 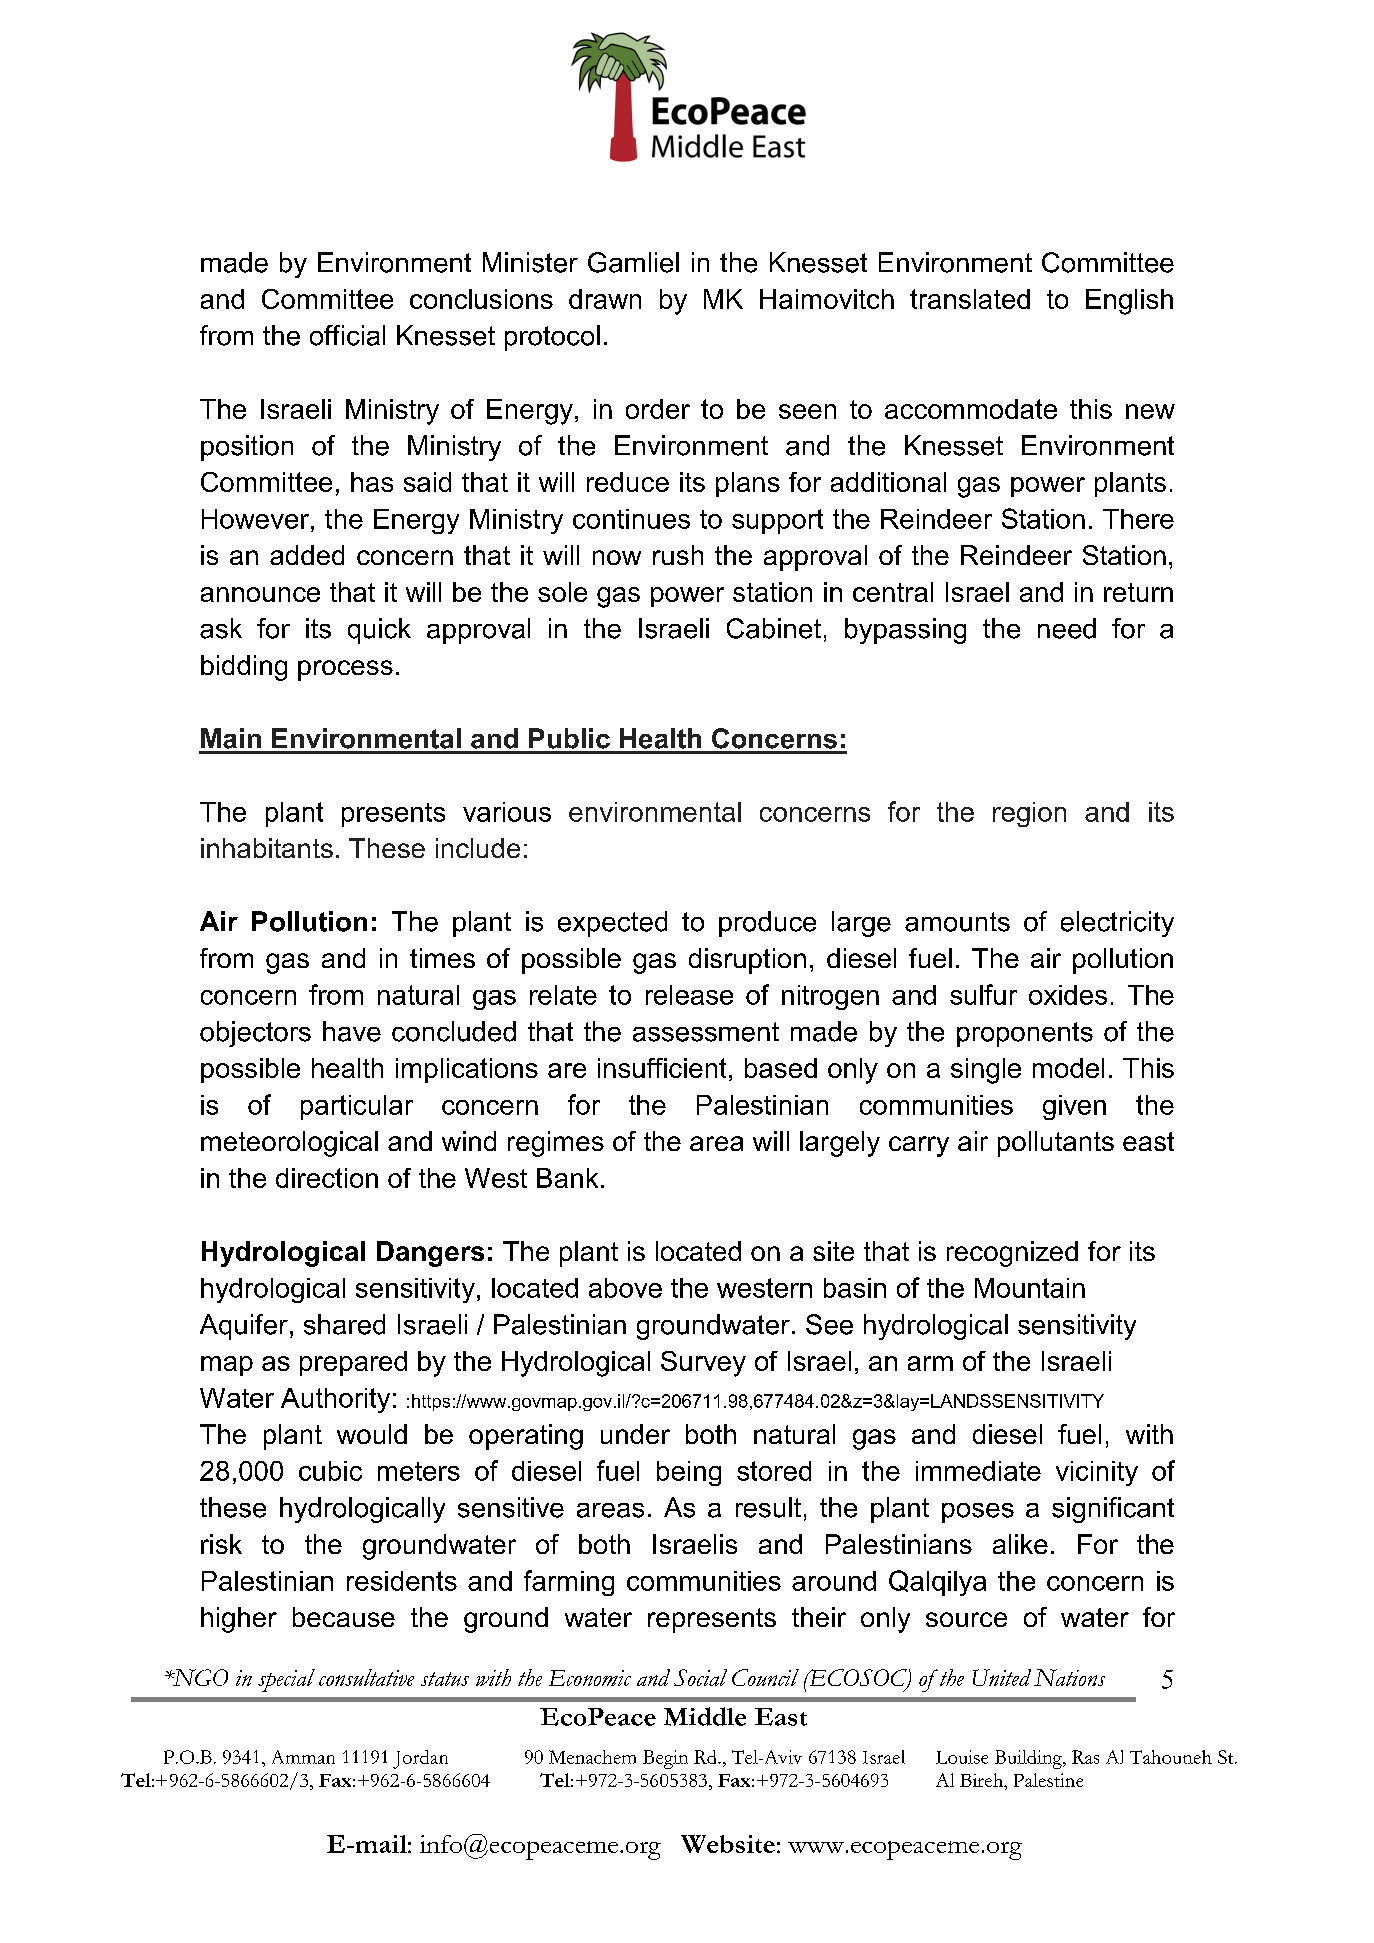 I want to click on shared, so click(x=344, y=1324).
